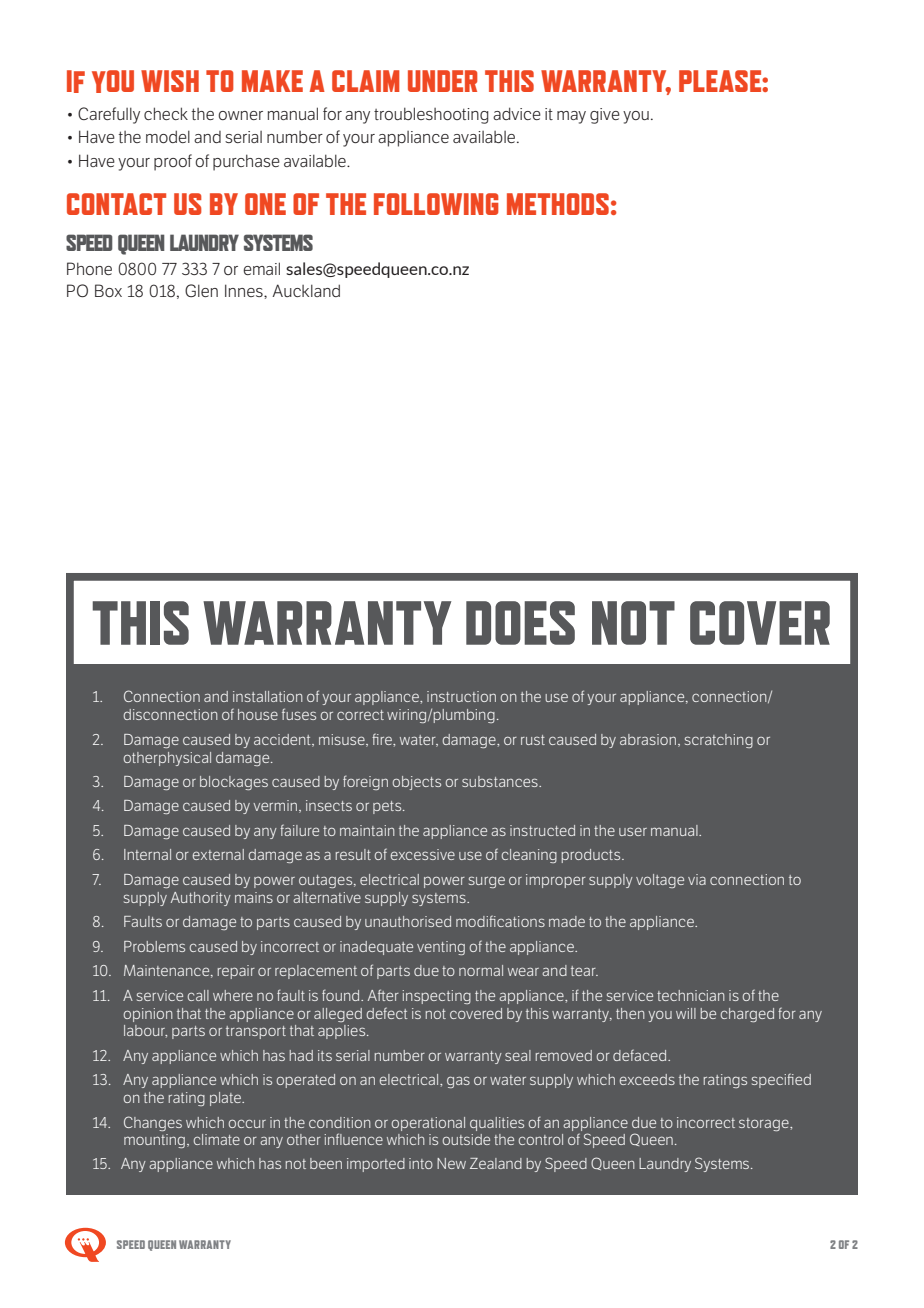 The image size is (924, 1308). What do you see at coordinates (431, 115) in the image?
I see `troubleshooting` at bounding box center [431, 115].
